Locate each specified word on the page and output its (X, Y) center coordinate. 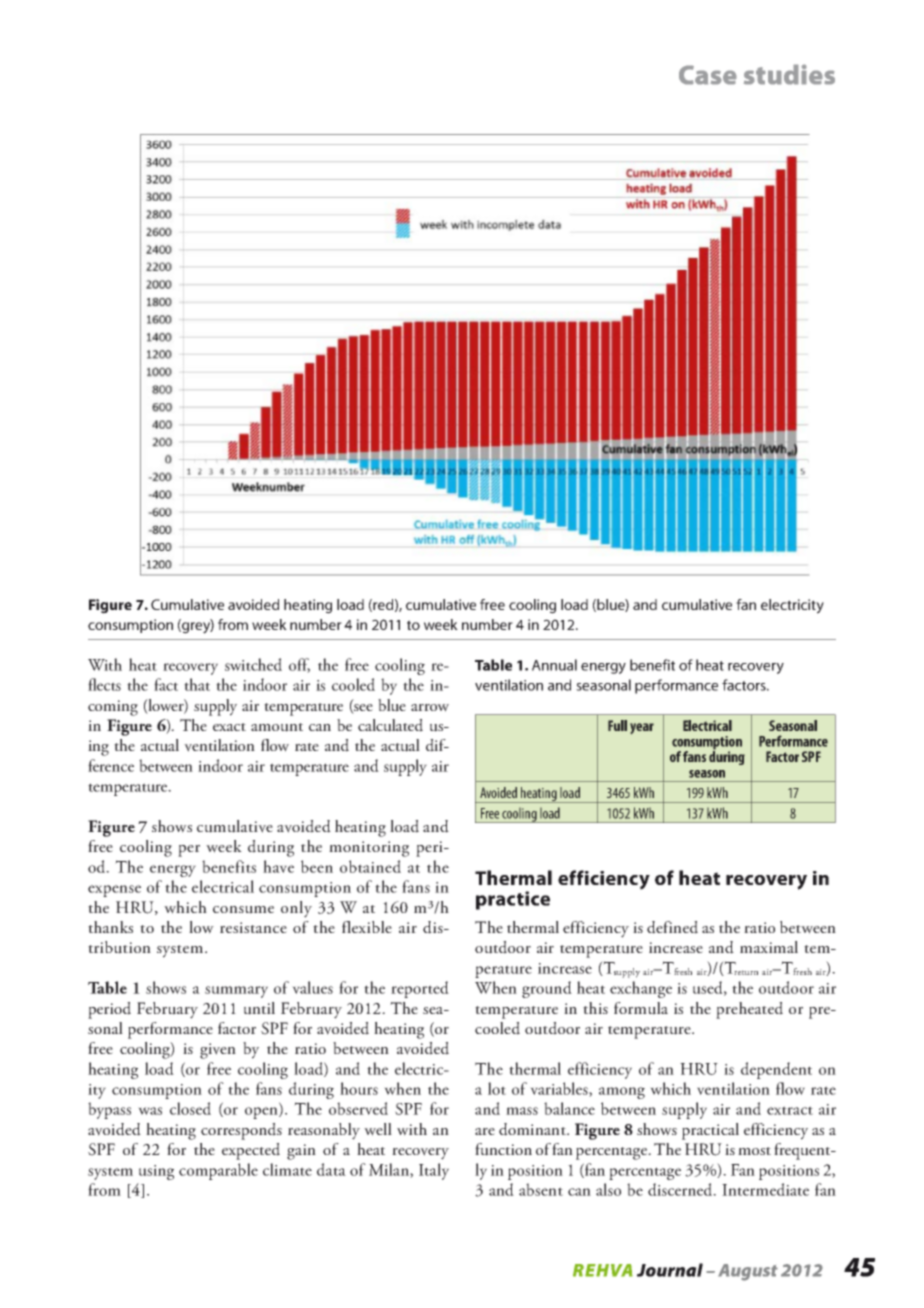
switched (253, 664)
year (642, 728)
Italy (434, 1171)
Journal (670, 1270)
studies (789, 74)
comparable (218, 1171)
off (299, 665)
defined (672, 927)
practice (513, 900)
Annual (554, 665)
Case (708, 75)
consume (243, 910)
